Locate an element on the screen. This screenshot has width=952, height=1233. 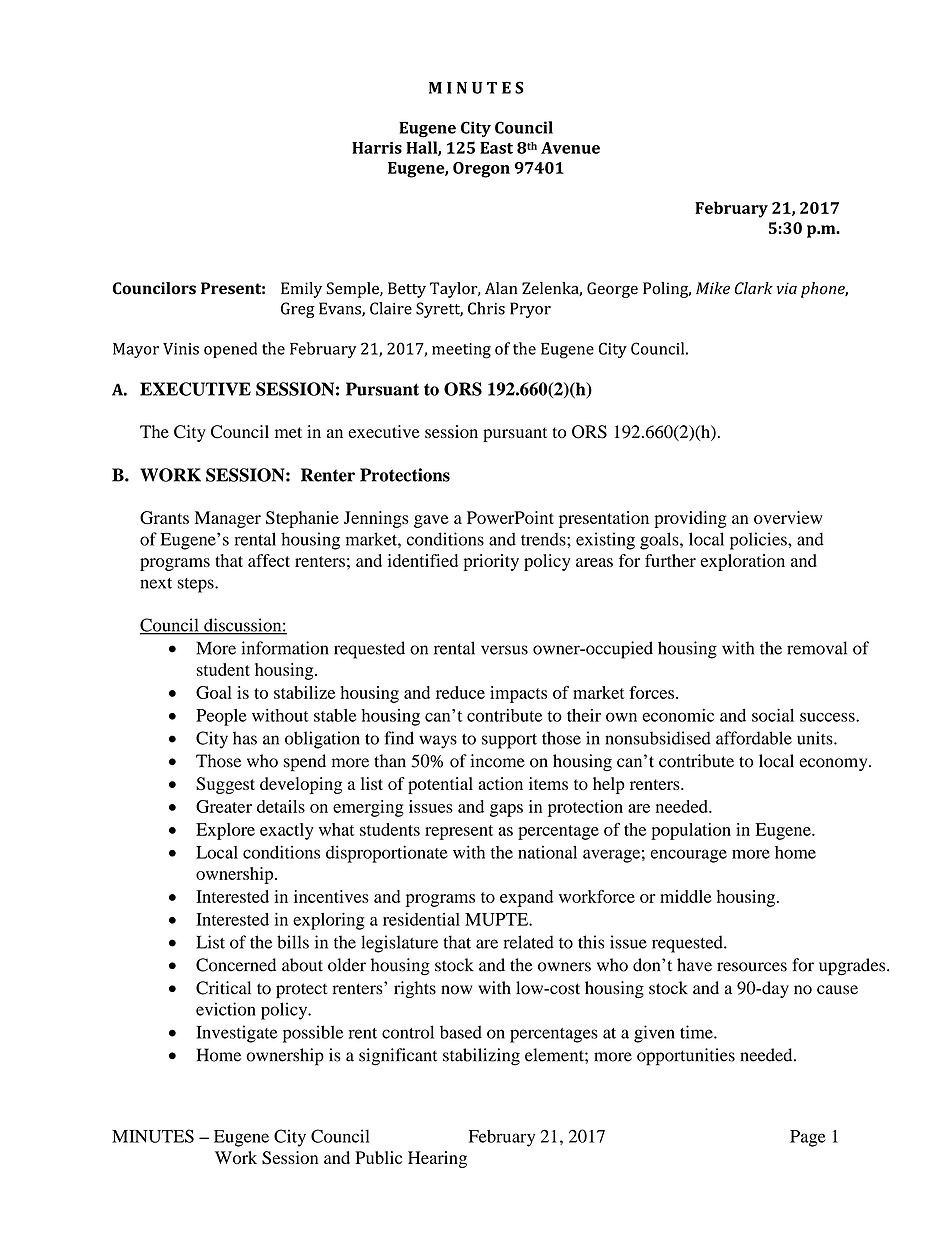
MINUTES is located at coordinates (153, 1136).
